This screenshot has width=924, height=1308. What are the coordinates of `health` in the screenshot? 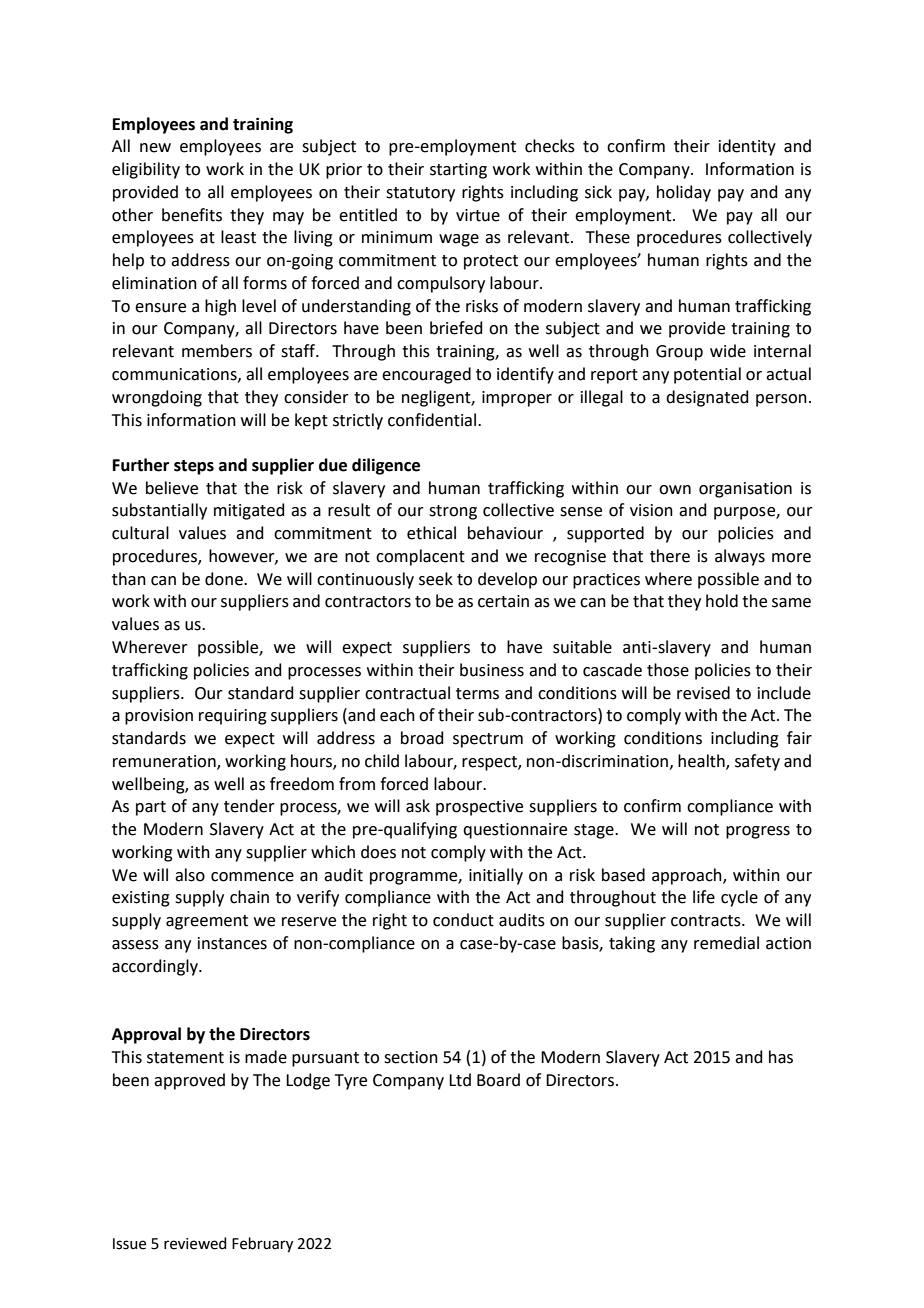 It's located at (702, 762).
